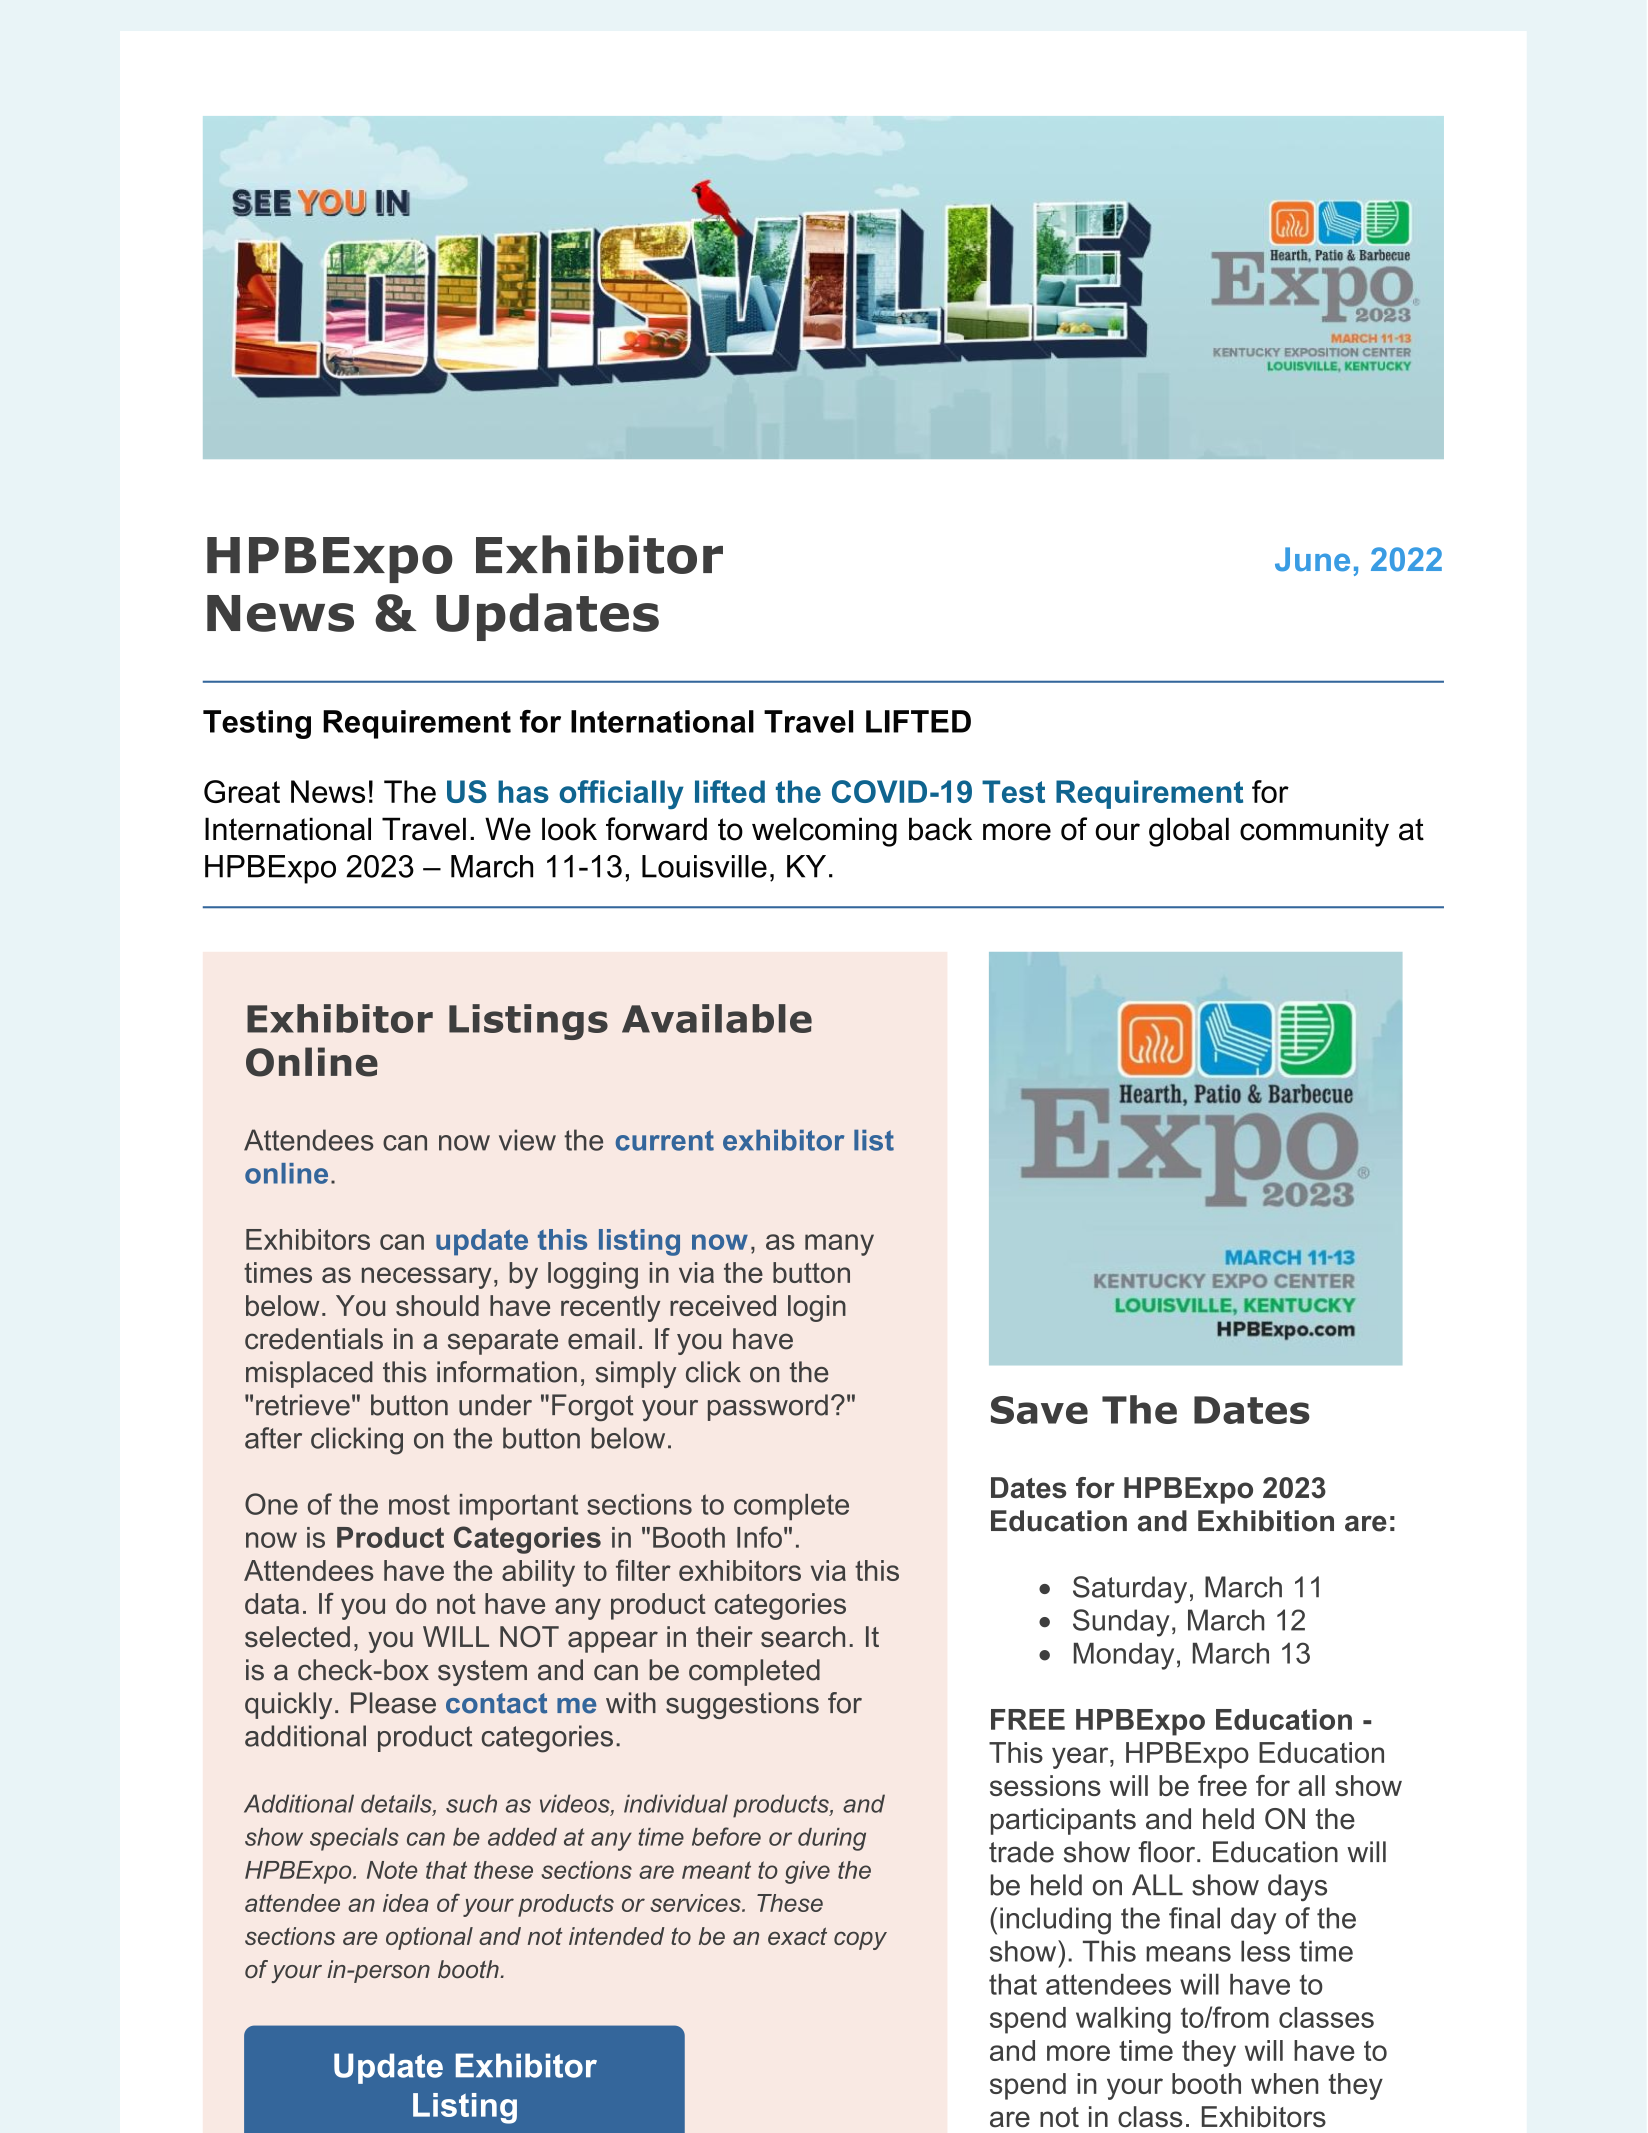 Image resolution: width=1648 pixels, height=2133 pixels. What do you see at coordinates (621, 794) in the screenshot?
I see `officially` at bounding box center [621, 794].
